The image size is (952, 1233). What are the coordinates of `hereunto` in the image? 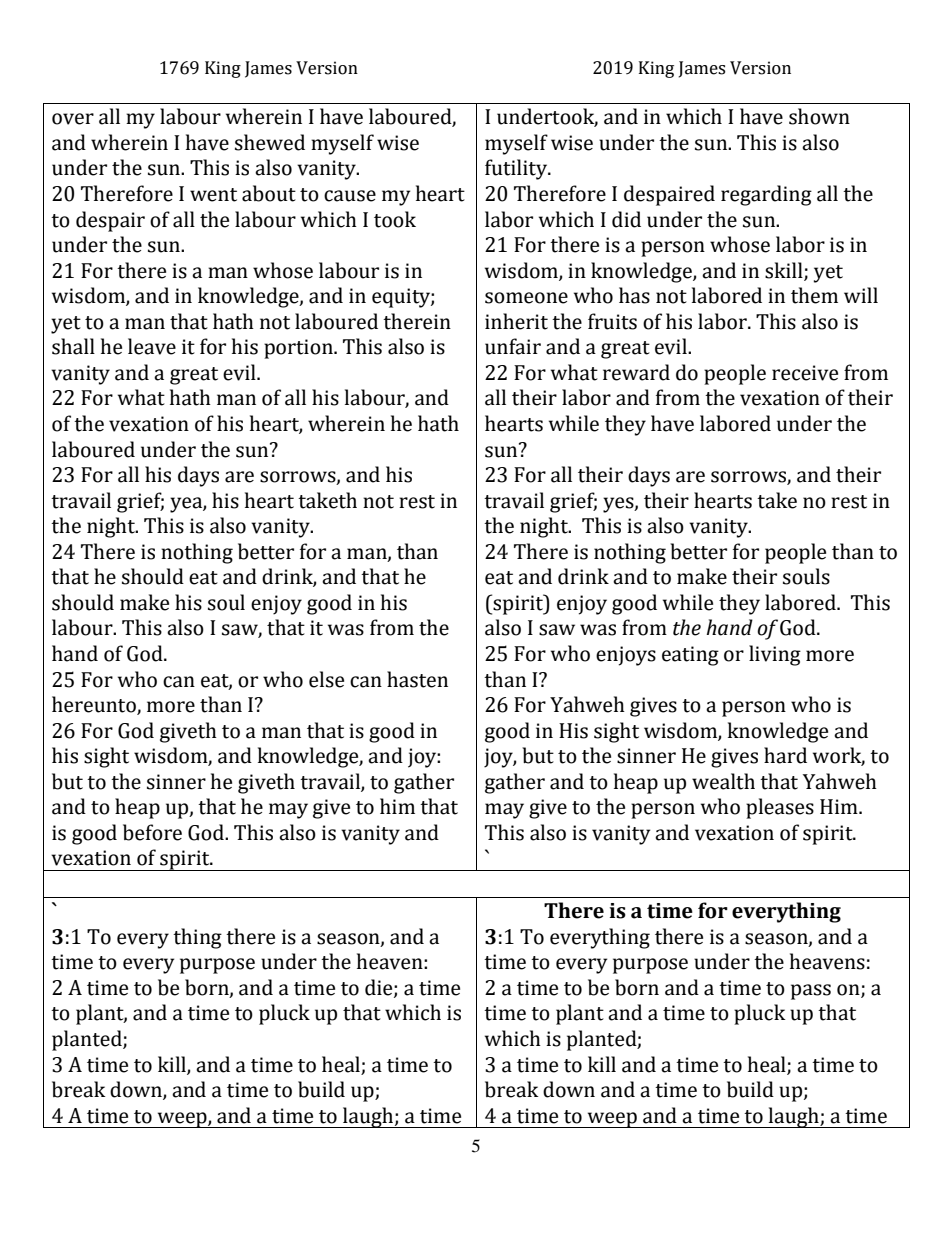 It's located at (95, 705).
